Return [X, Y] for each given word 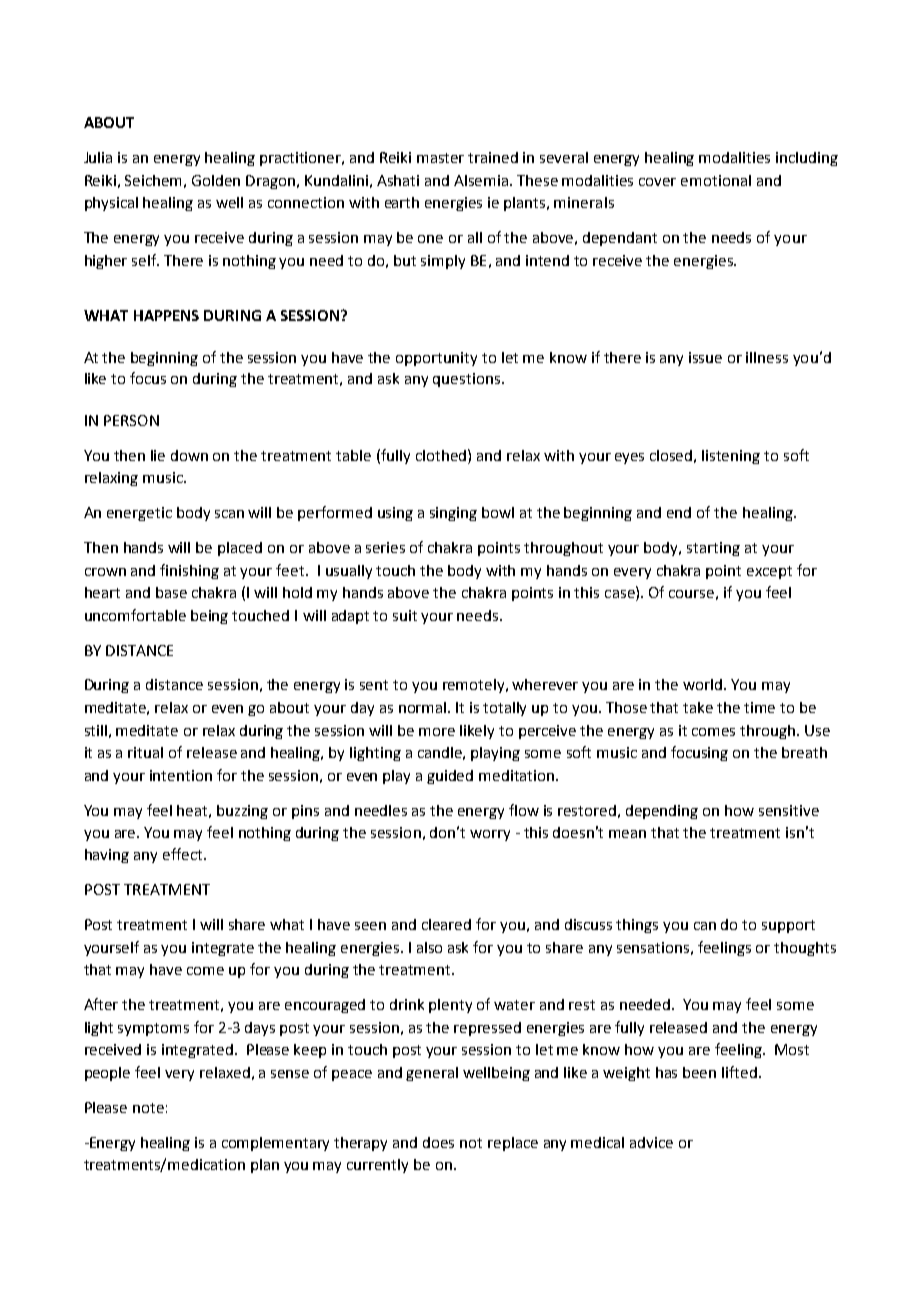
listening [731, 457]
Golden [216, 180]
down [189, 455]
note [148, 1108]
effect [184, 854]
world [702, 684]
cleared [446, 924]
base [171, 592]
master [440, 158]
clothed [441, 455]
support [788, 926]
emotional [716, 180]
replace [513, 1144]
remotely [475, 686]
